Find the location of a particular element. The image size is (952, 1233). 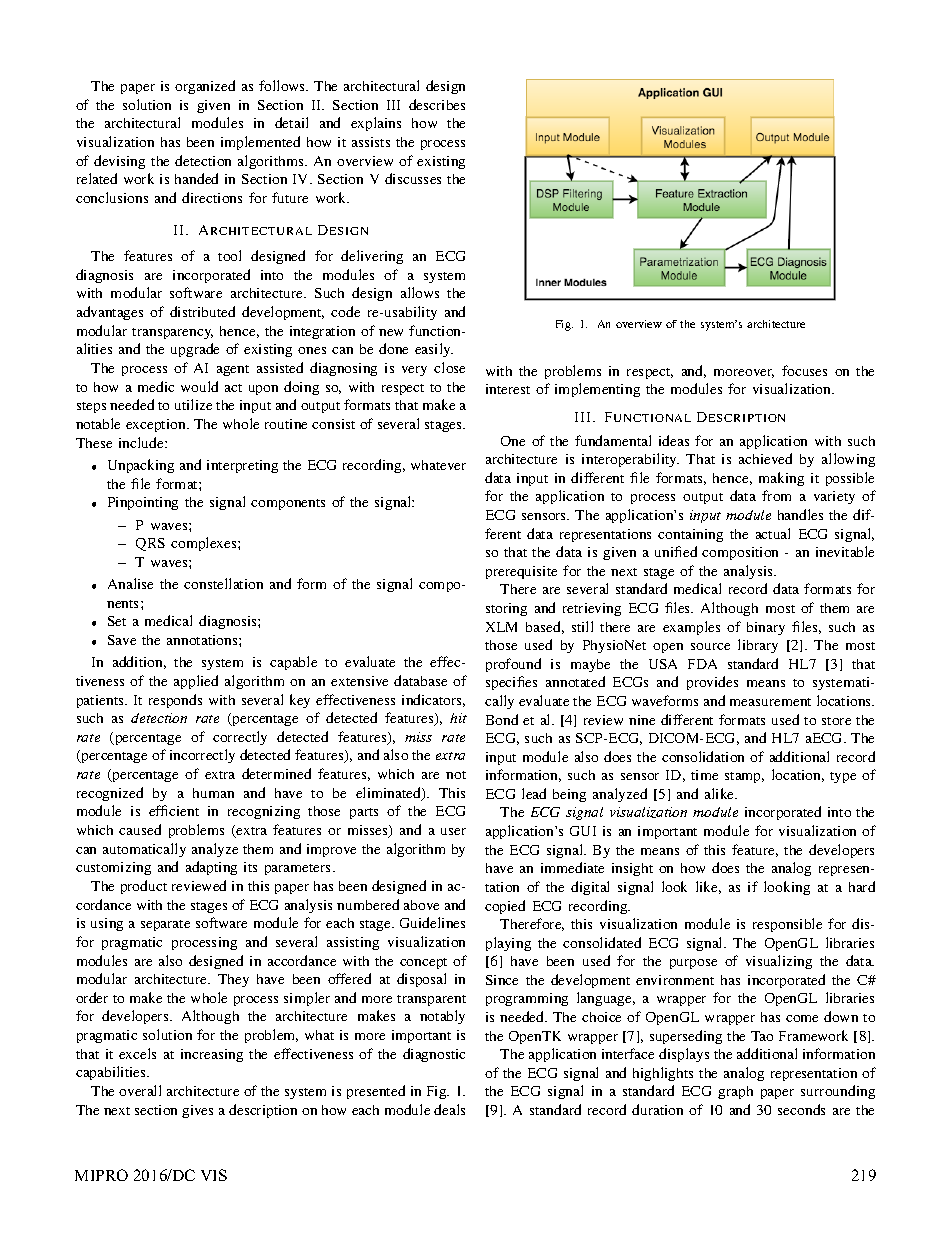

graph is located at coordinates (735, 1092).
